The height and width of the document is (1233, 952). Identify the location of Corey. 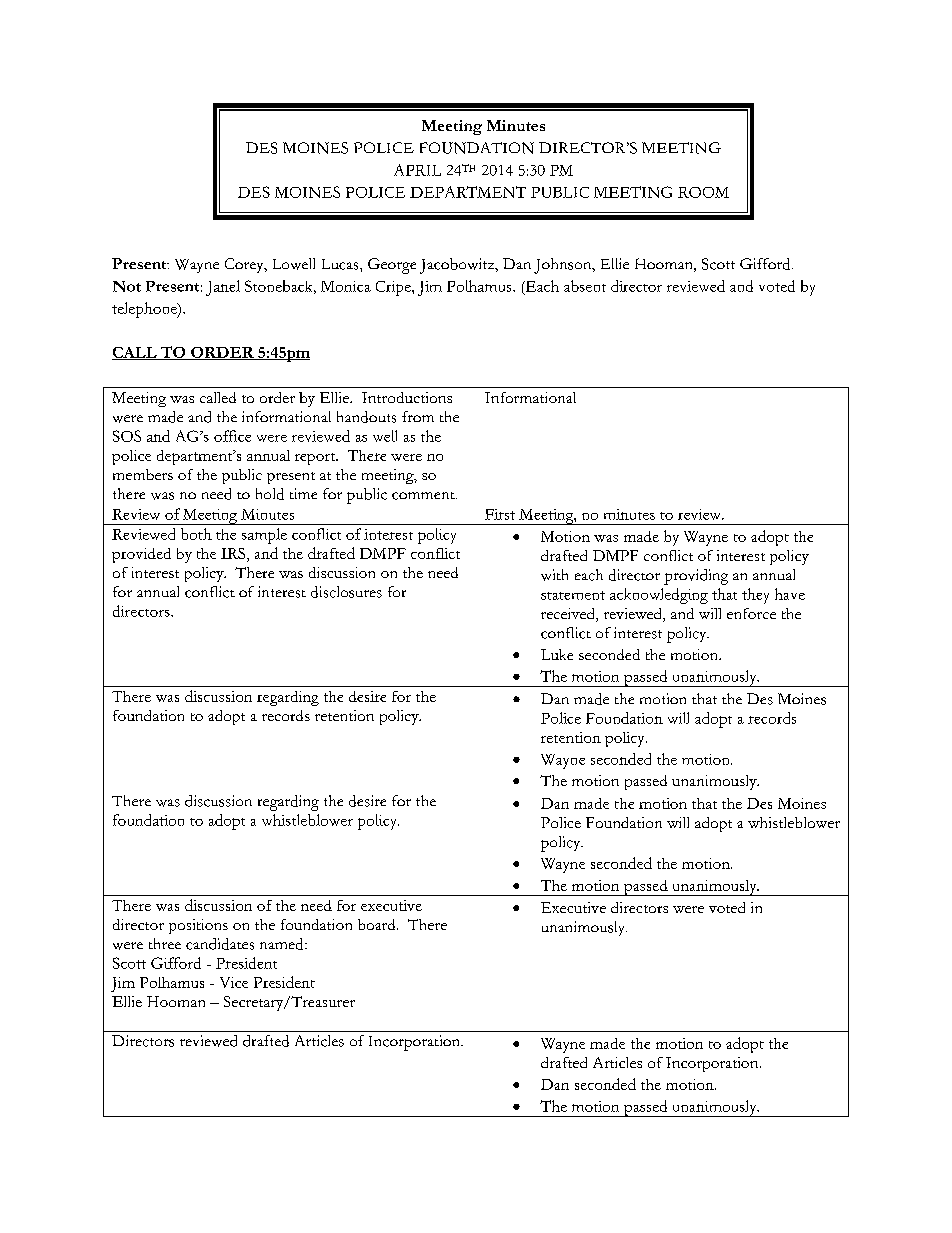
(245, 265).
